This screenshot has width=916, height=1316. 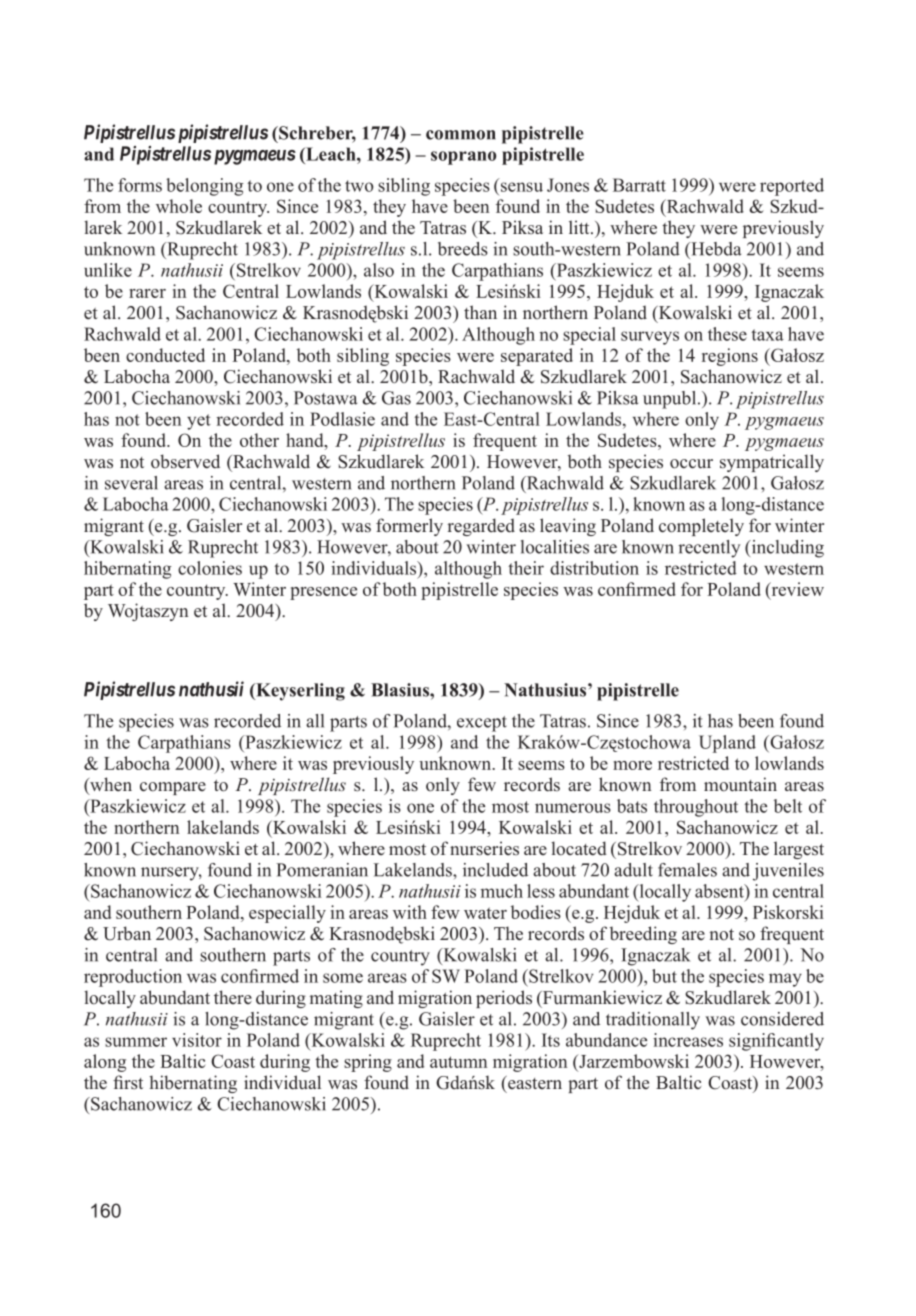 What do you see at coordinates (463, 158) in the screenshot?
I see `soprano` at bounding box center [463, 158].
